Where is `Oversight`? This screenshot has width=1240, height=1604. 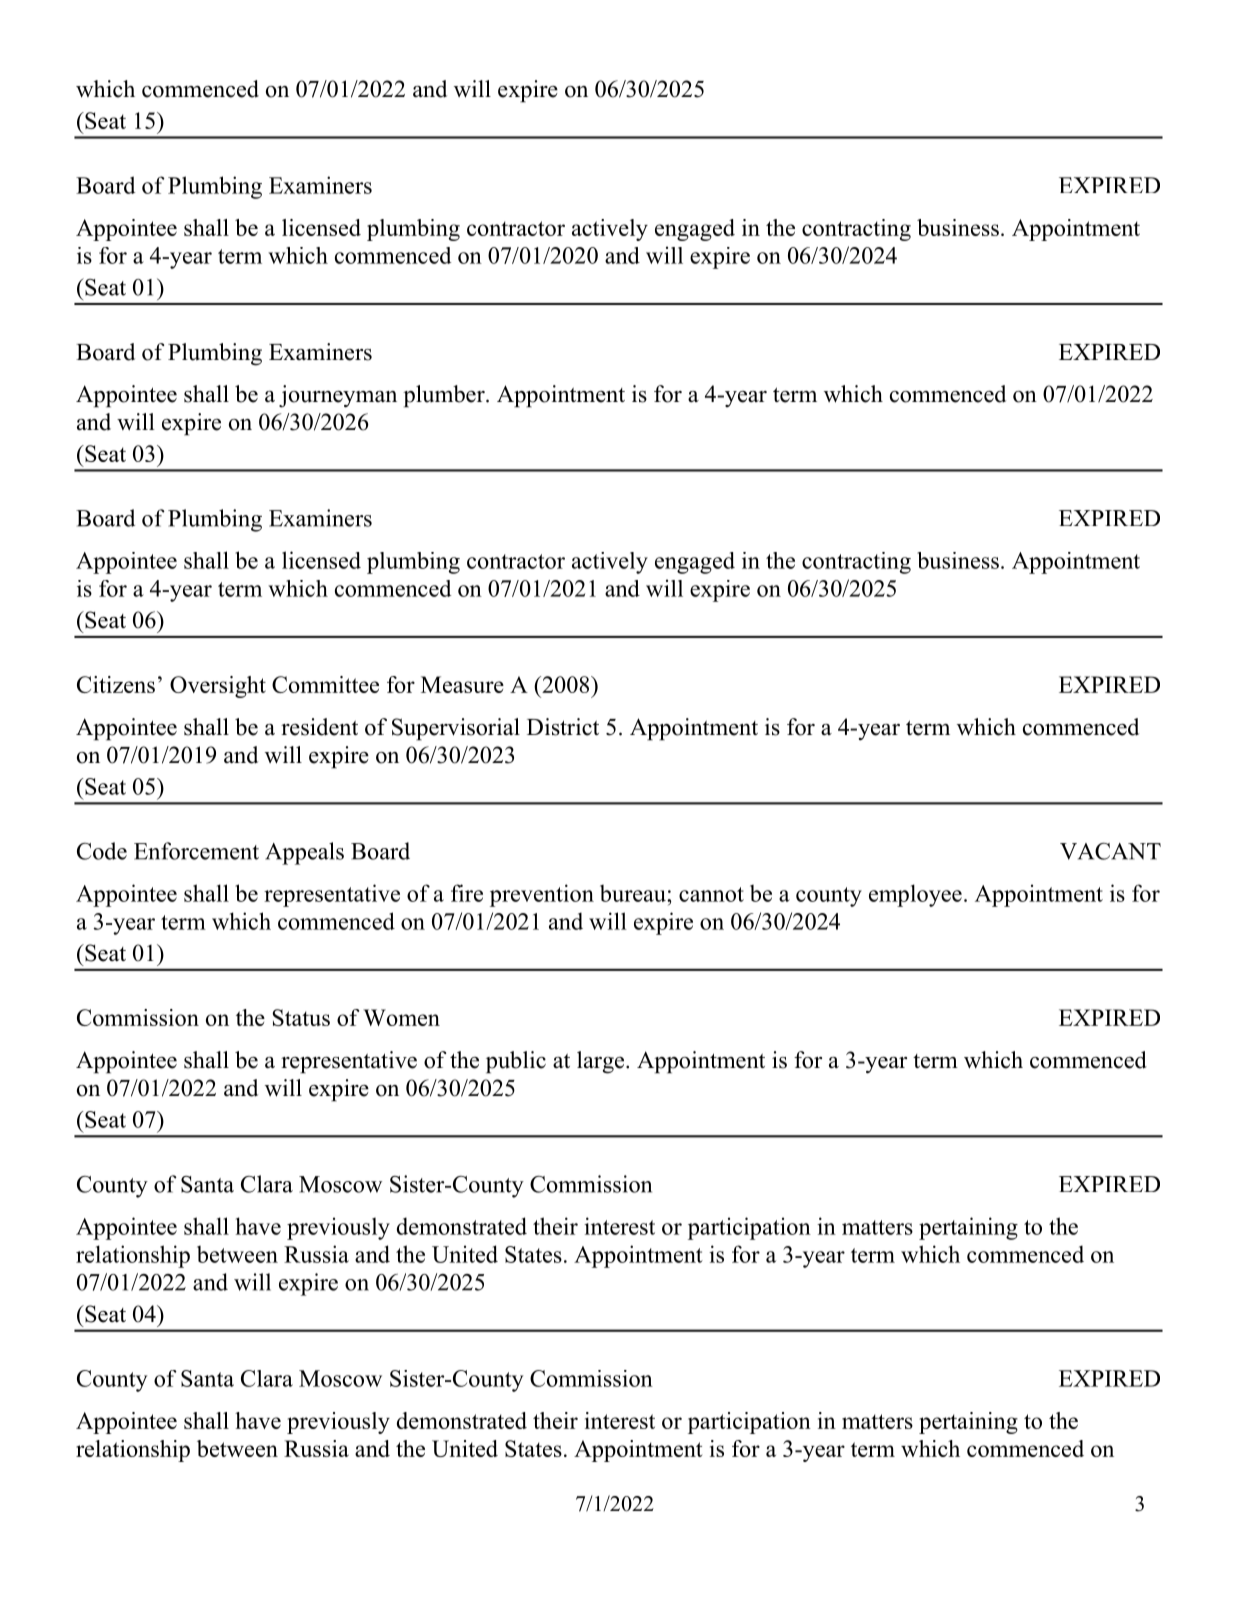
Oversight is located at coordinates (218, 687).
